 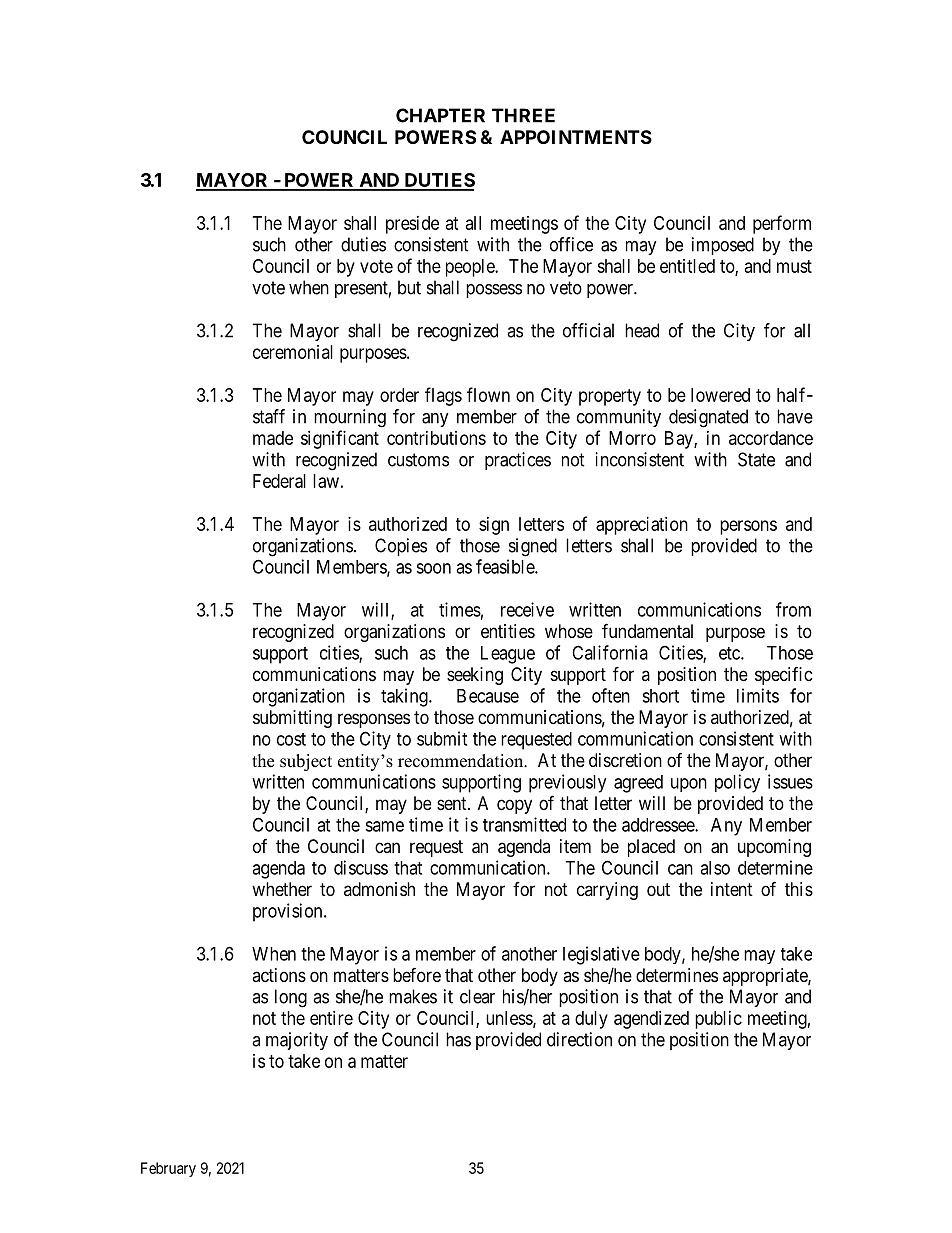 I want to click on cost, so click(x=291, y=739).
